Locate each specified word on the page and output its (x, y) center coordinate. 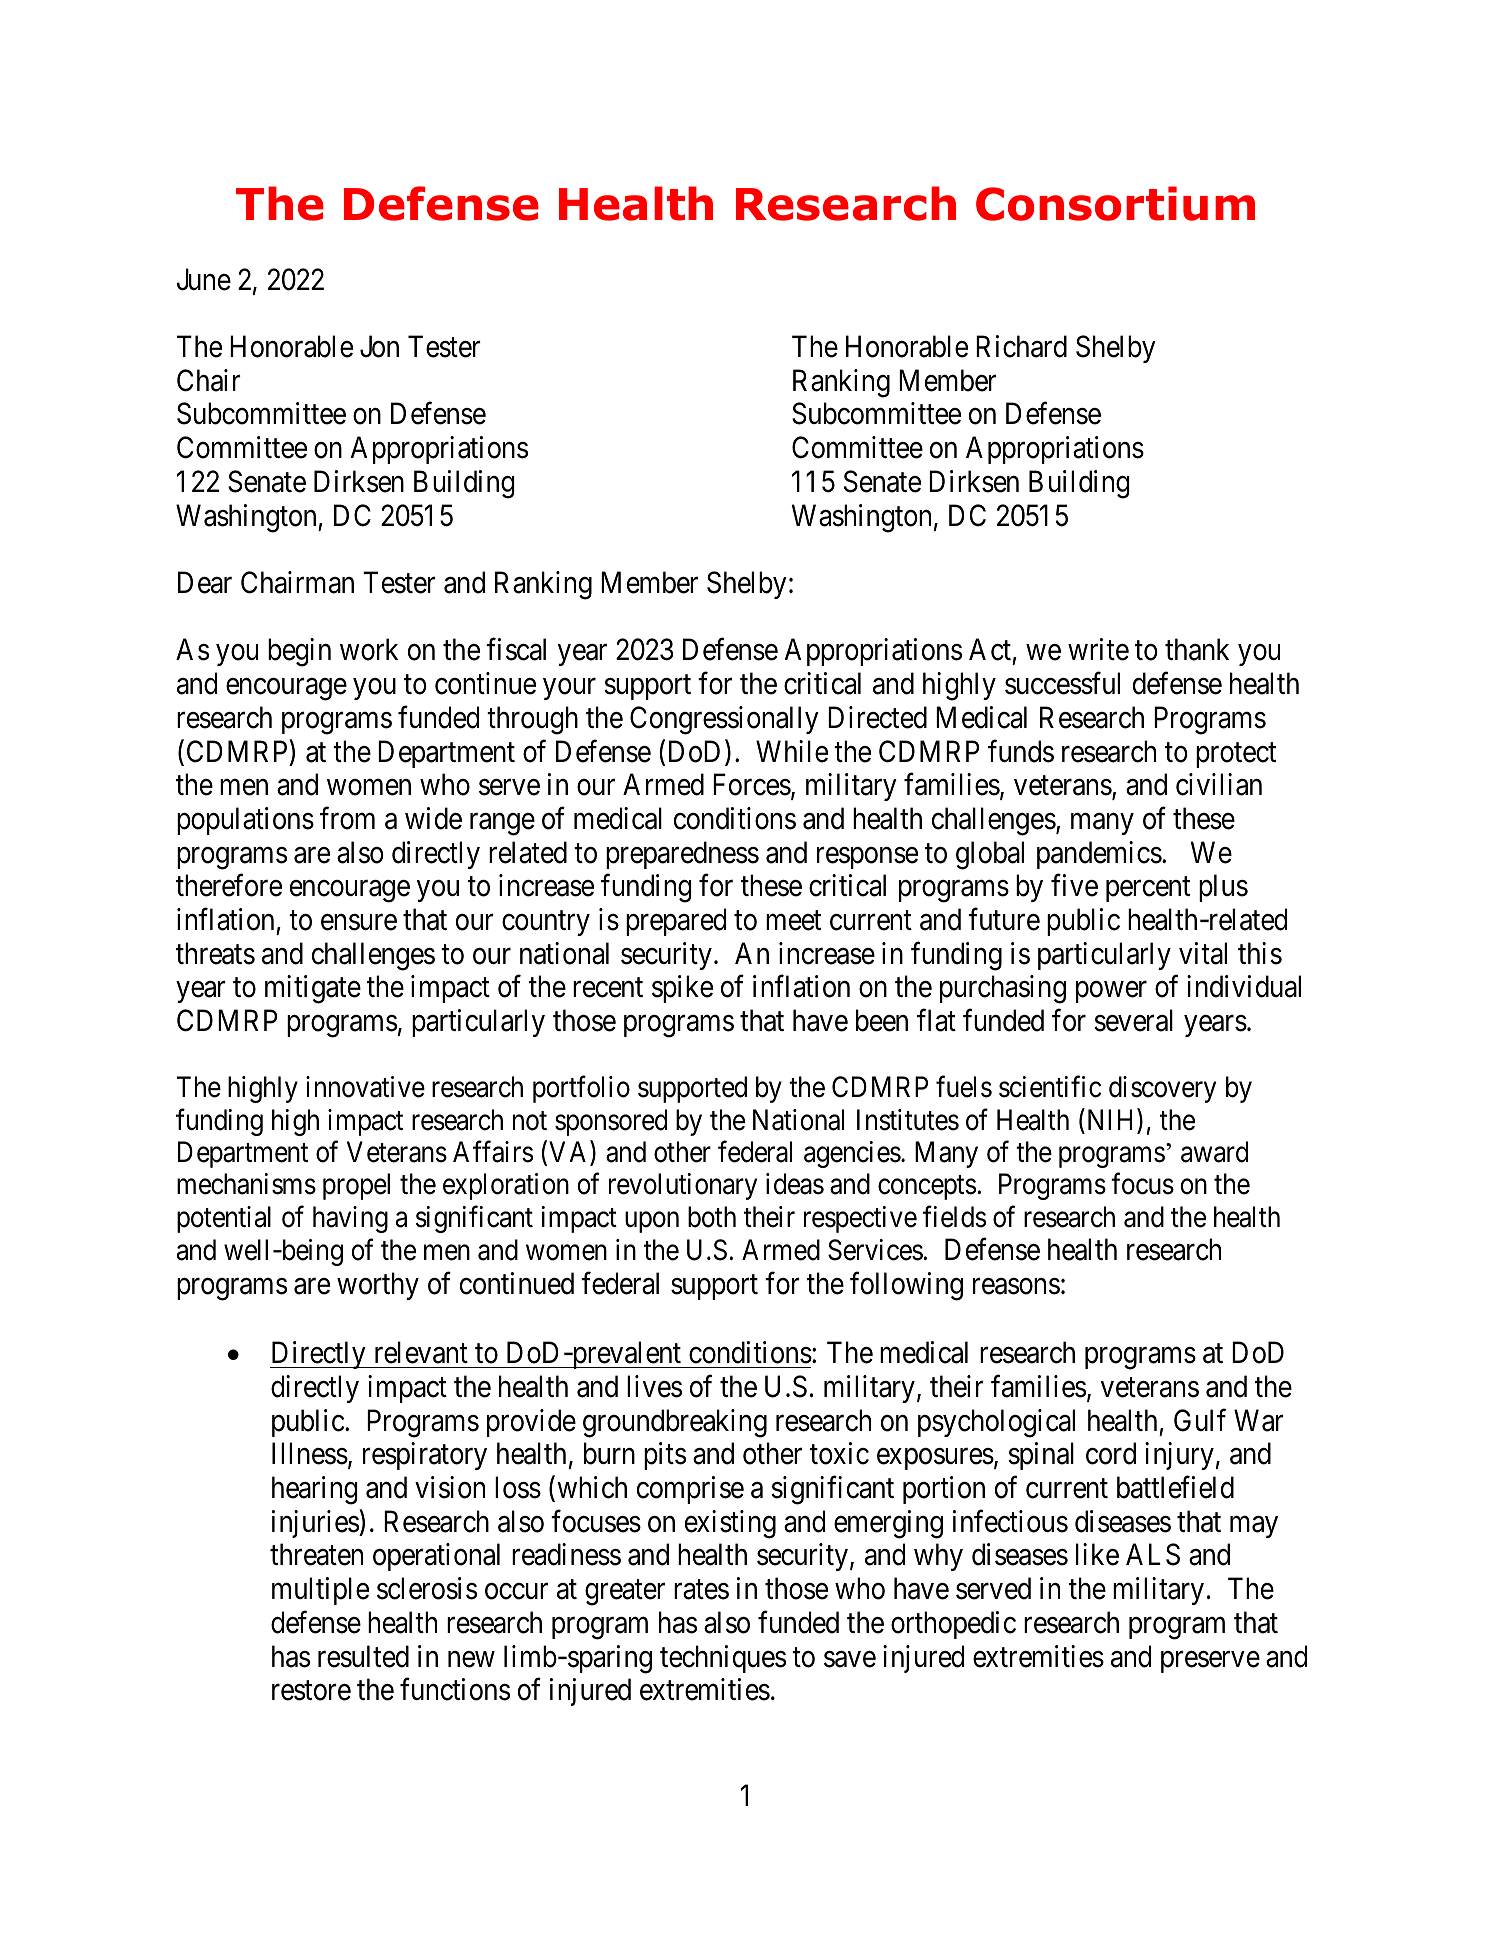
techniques (723, 1659)
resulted (363, 1656)
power (1111, 992)
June (204, 279)
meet (793, 921)
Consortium (1115, 203)
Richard (1021, 346)
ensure (359, 923)
